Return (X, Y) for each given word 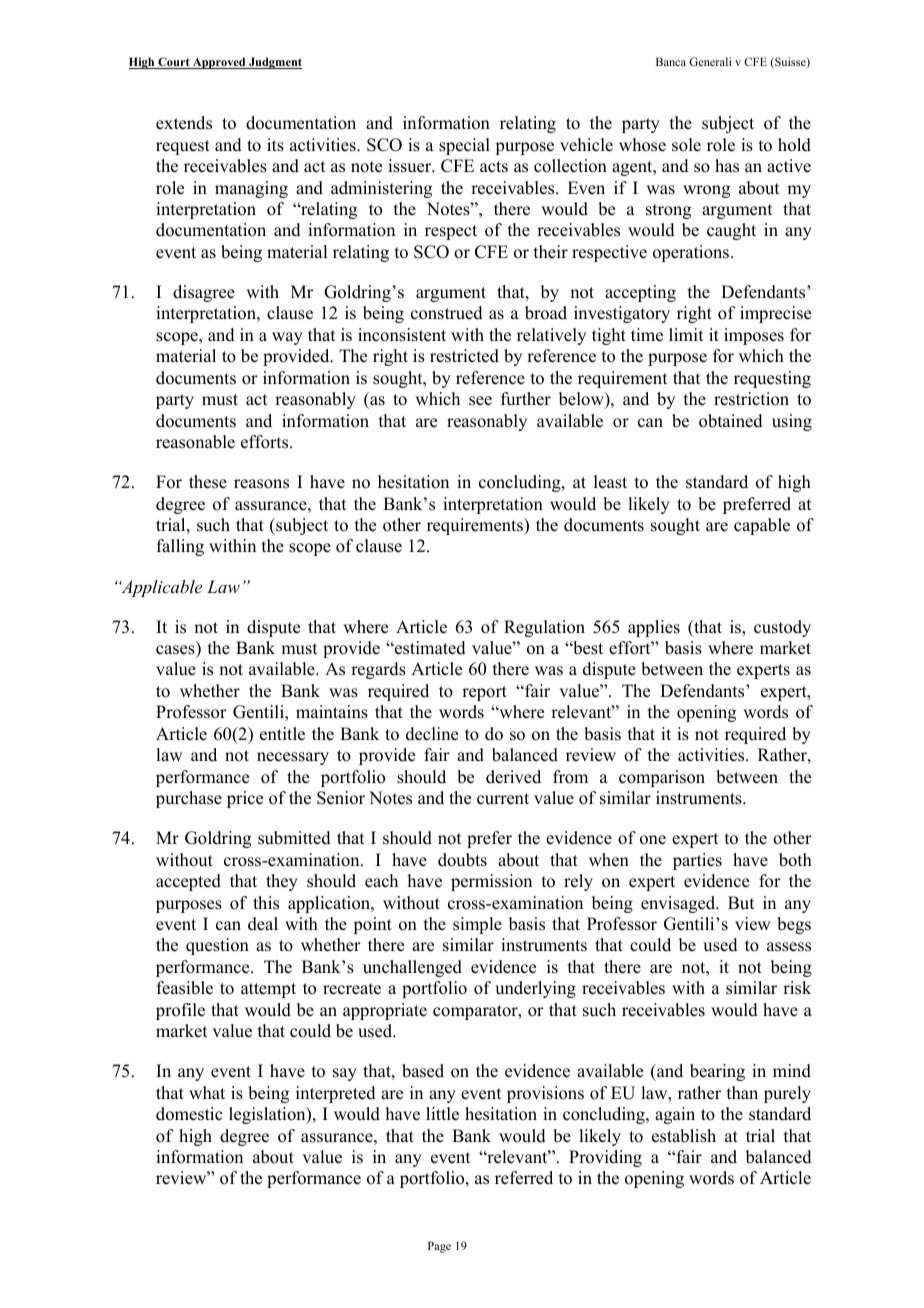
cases (175, 650)
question (217, 946)
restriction (751, 399)
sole (686, 145)
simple (477, 925)
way (287, 338)
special (464, 146)
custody (782, 628)
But (741, 903)
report (484, 693)
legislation (268, 1115)
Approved (219, 63)
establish (684, 1136)
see (480, 401)
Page (439, 1247)
